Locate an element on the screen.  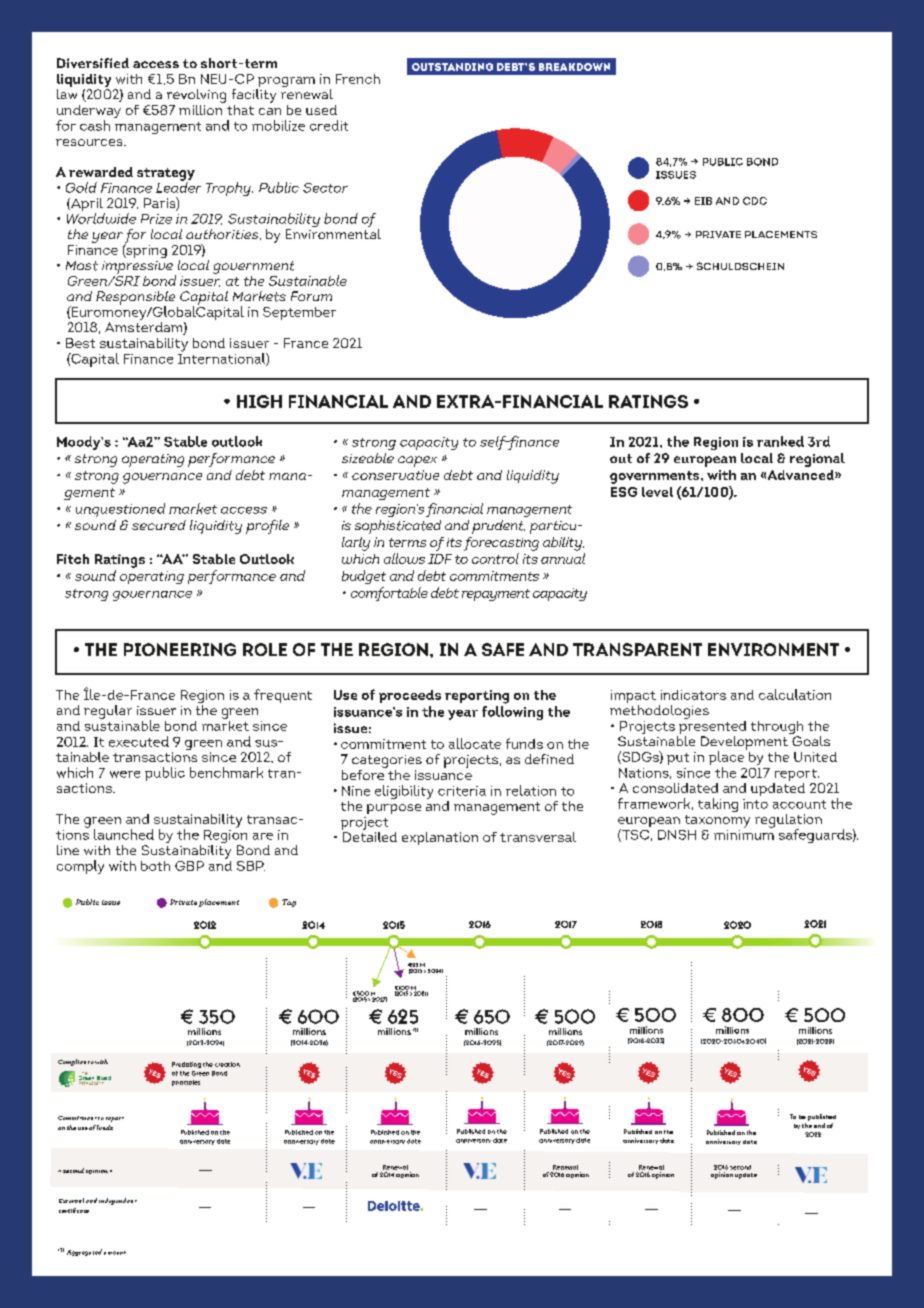
unquestioned is located at coordinates (120, 510).
